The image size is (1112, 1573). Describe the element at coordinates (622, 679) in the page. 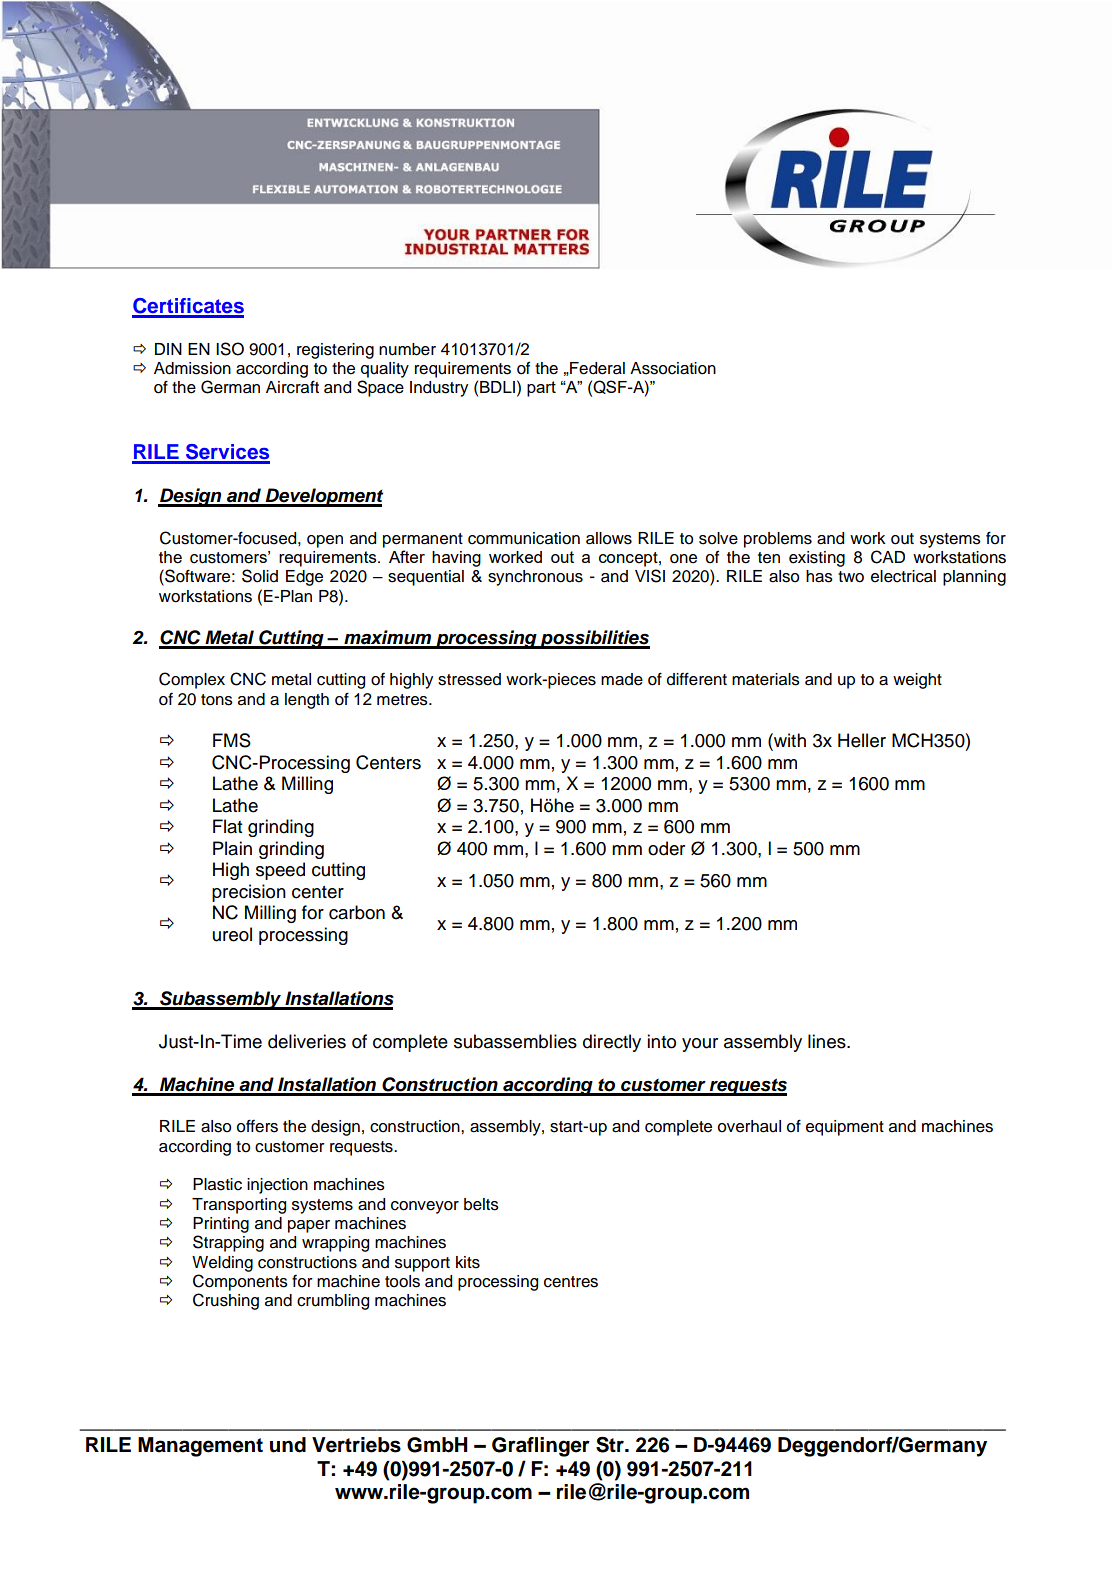

I see `made` at that location.
